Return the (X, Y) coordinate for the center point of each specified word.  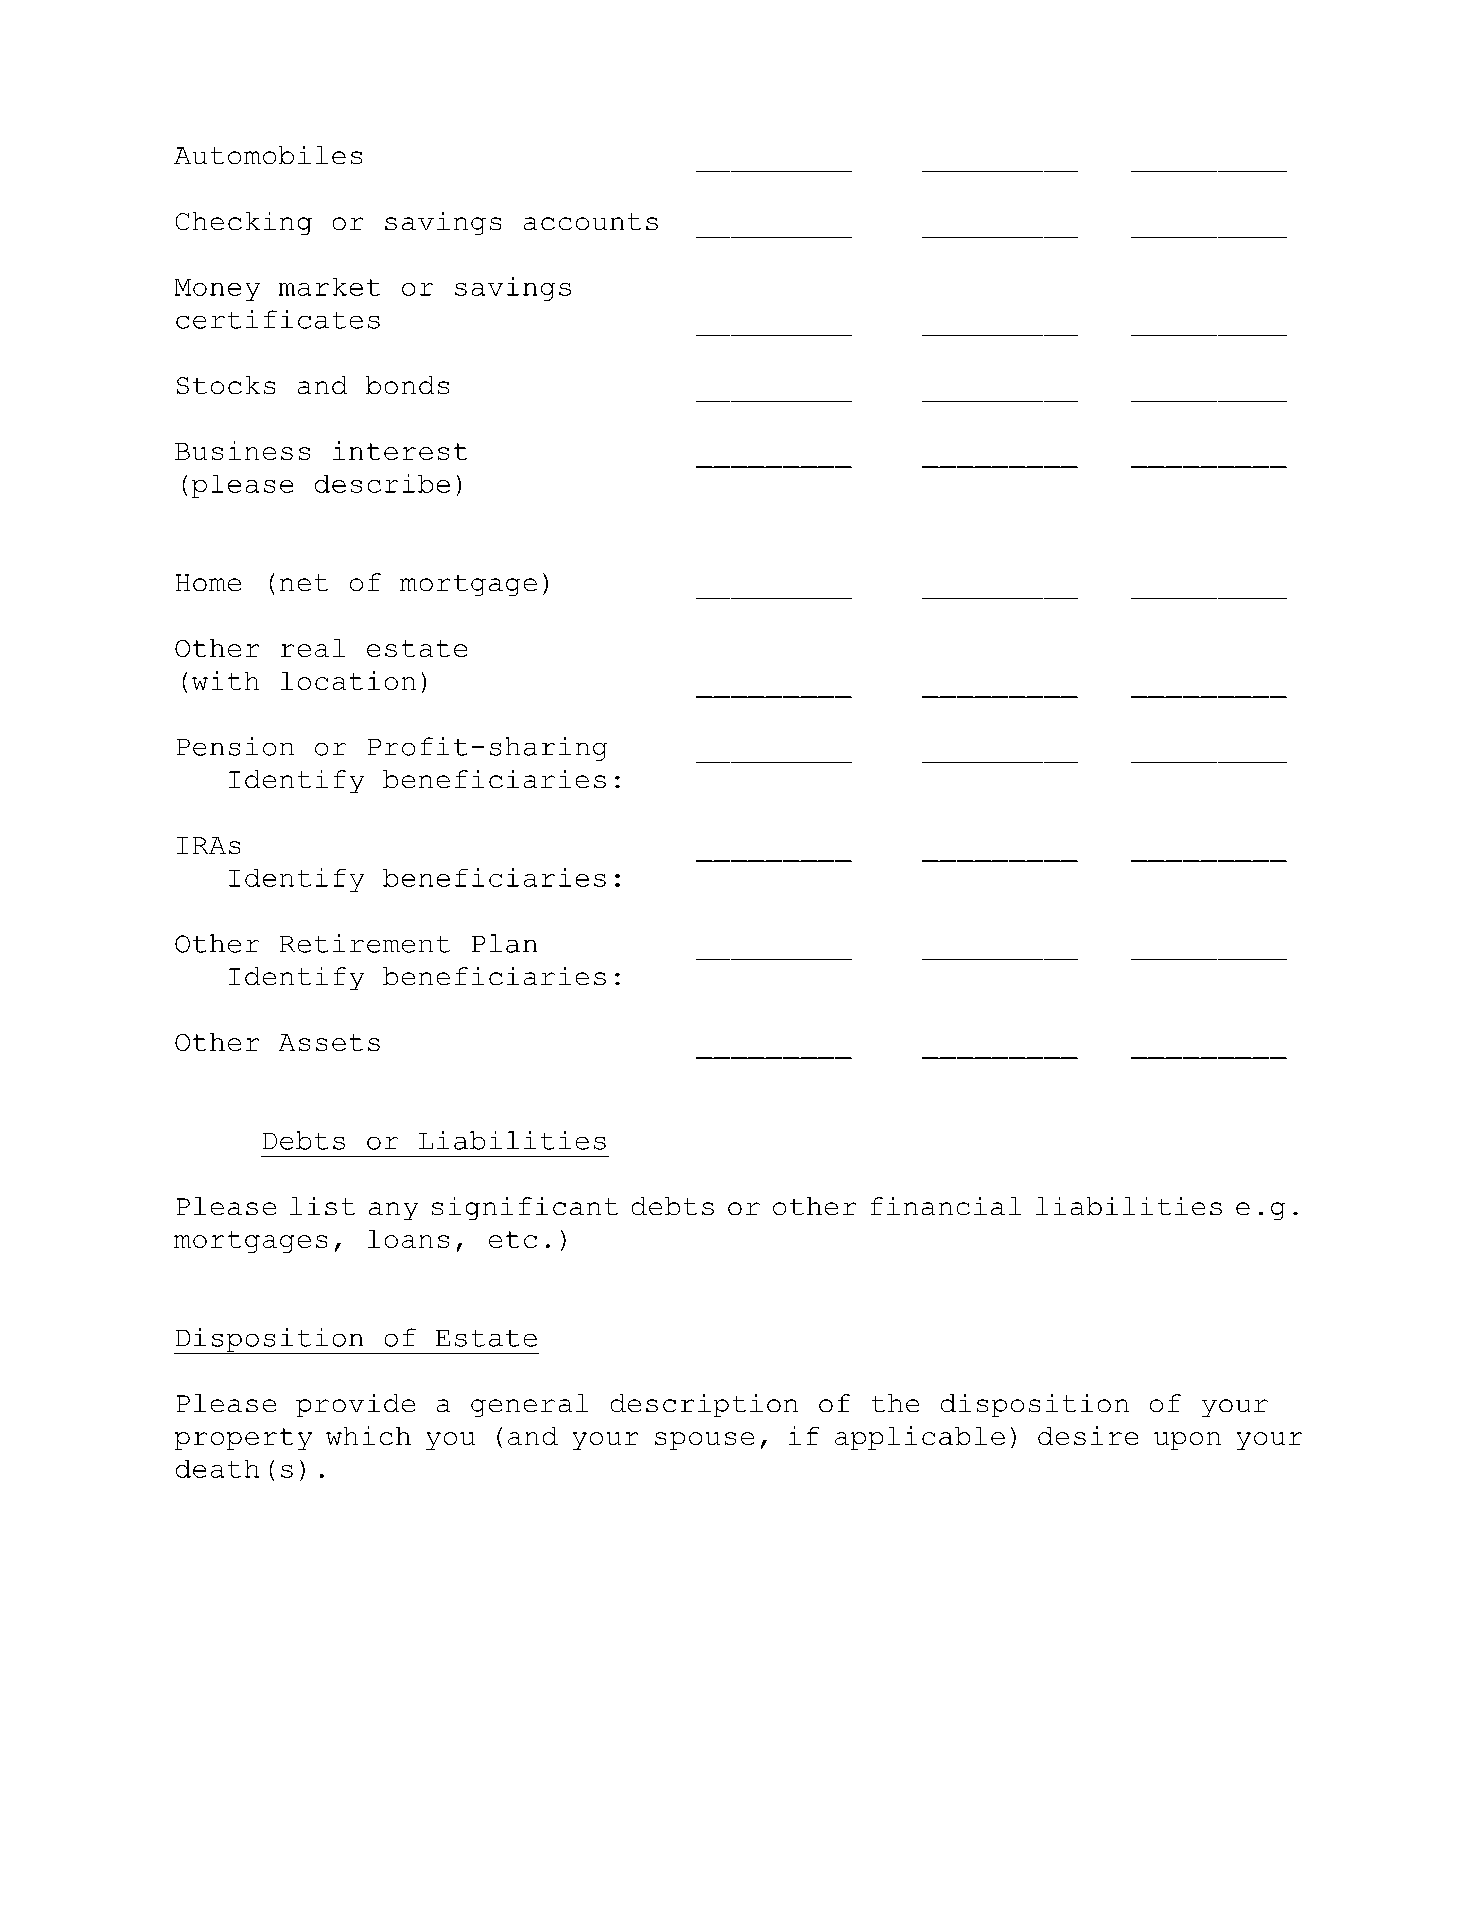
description (704, 1405)
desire (1088, 1435)
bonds (407, 385)
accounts (591, 221)
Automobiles (268, 155)
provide (355, 1405)
